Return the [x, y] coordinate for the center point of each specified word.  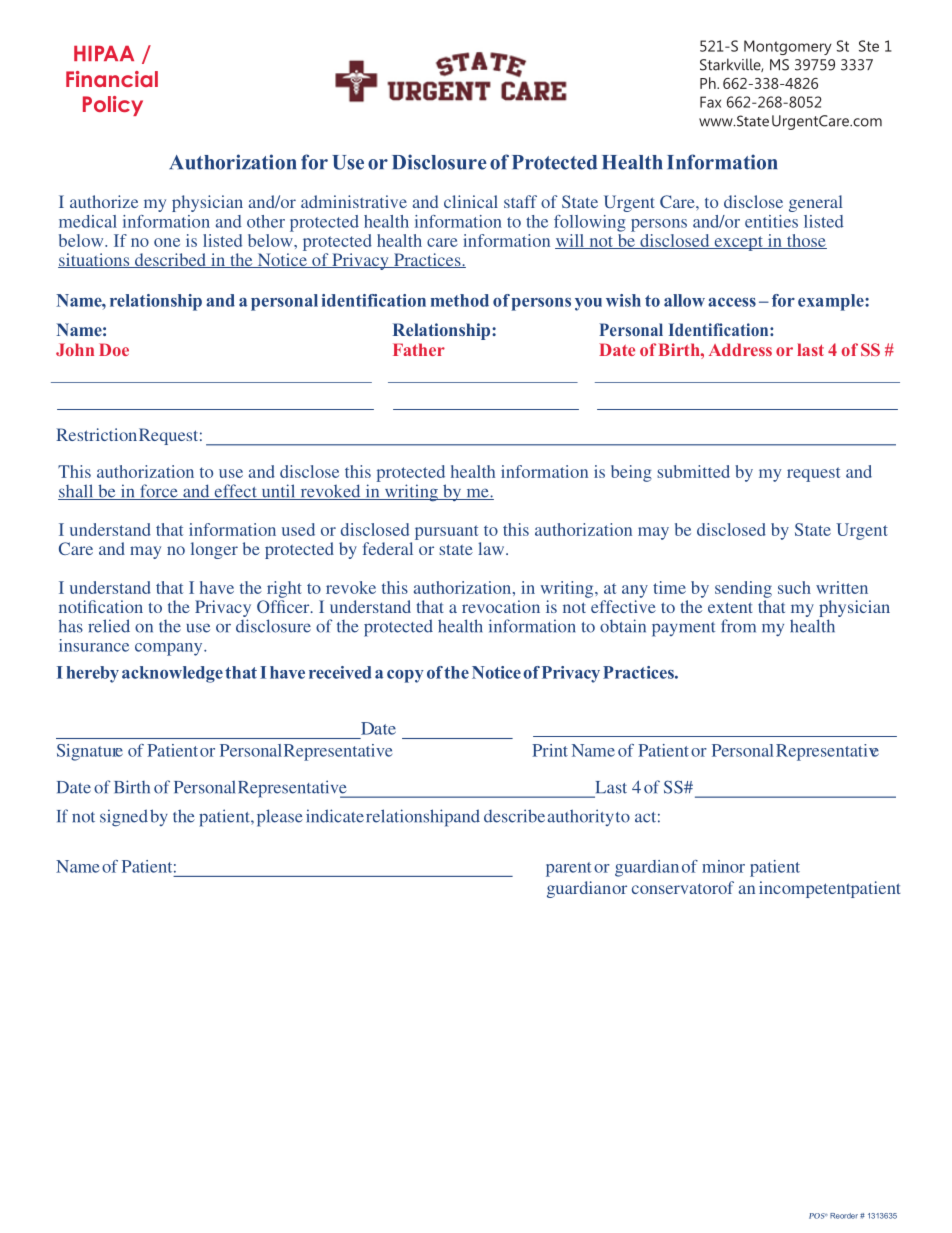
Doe [114, 349]
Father [419, 349]
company [170, 649]
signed [124, 818]
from [738, 626]
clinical [471, 201]
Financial [112, 79]
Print [550, 750]
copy [405, 676]
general [815, 203]
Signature [90, 752]
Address [740, 349]
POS [818, 1216]
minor [723, 866]
